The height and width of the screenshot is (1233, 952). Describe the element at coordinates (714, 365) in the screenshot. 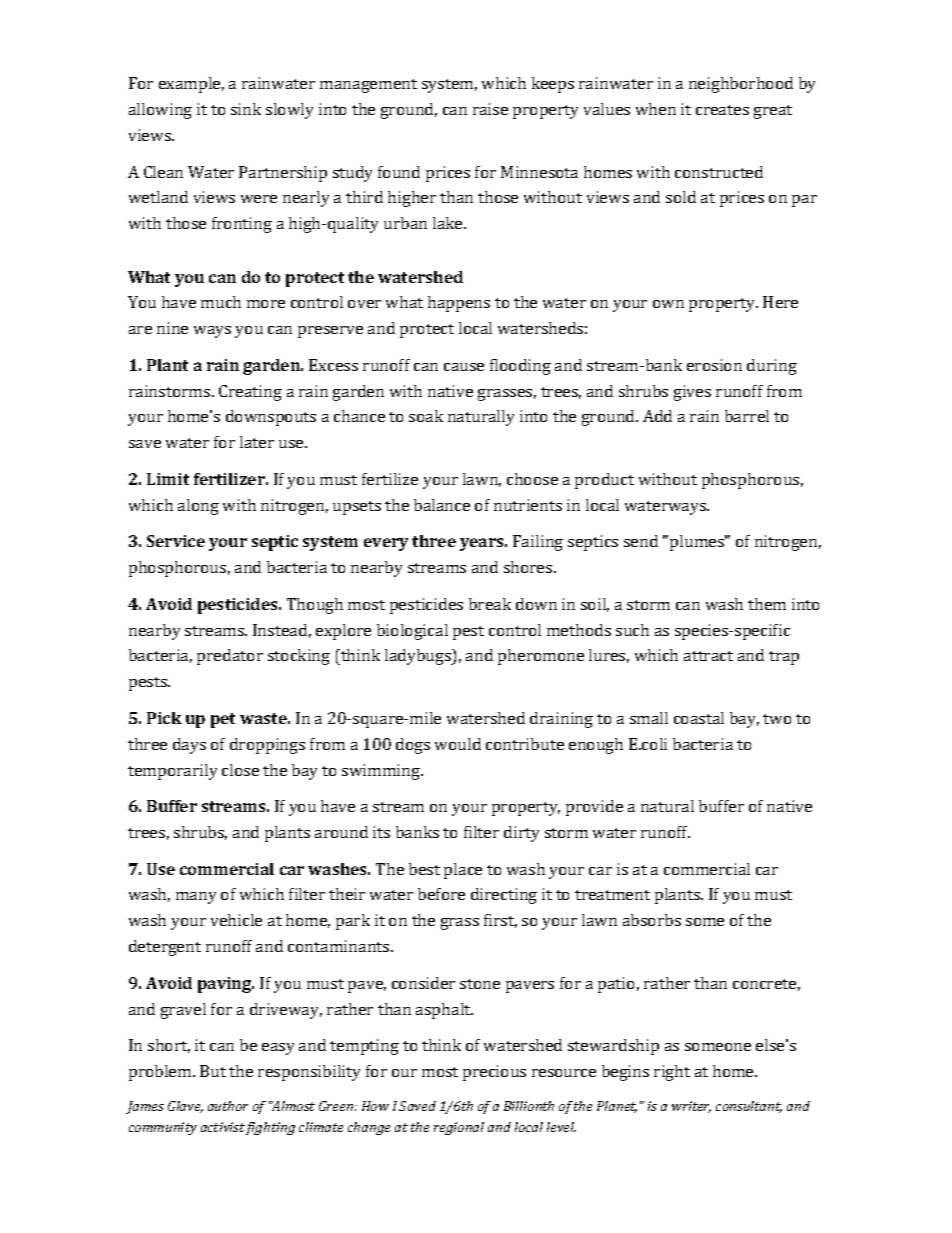

I see `erosion` at that location.
